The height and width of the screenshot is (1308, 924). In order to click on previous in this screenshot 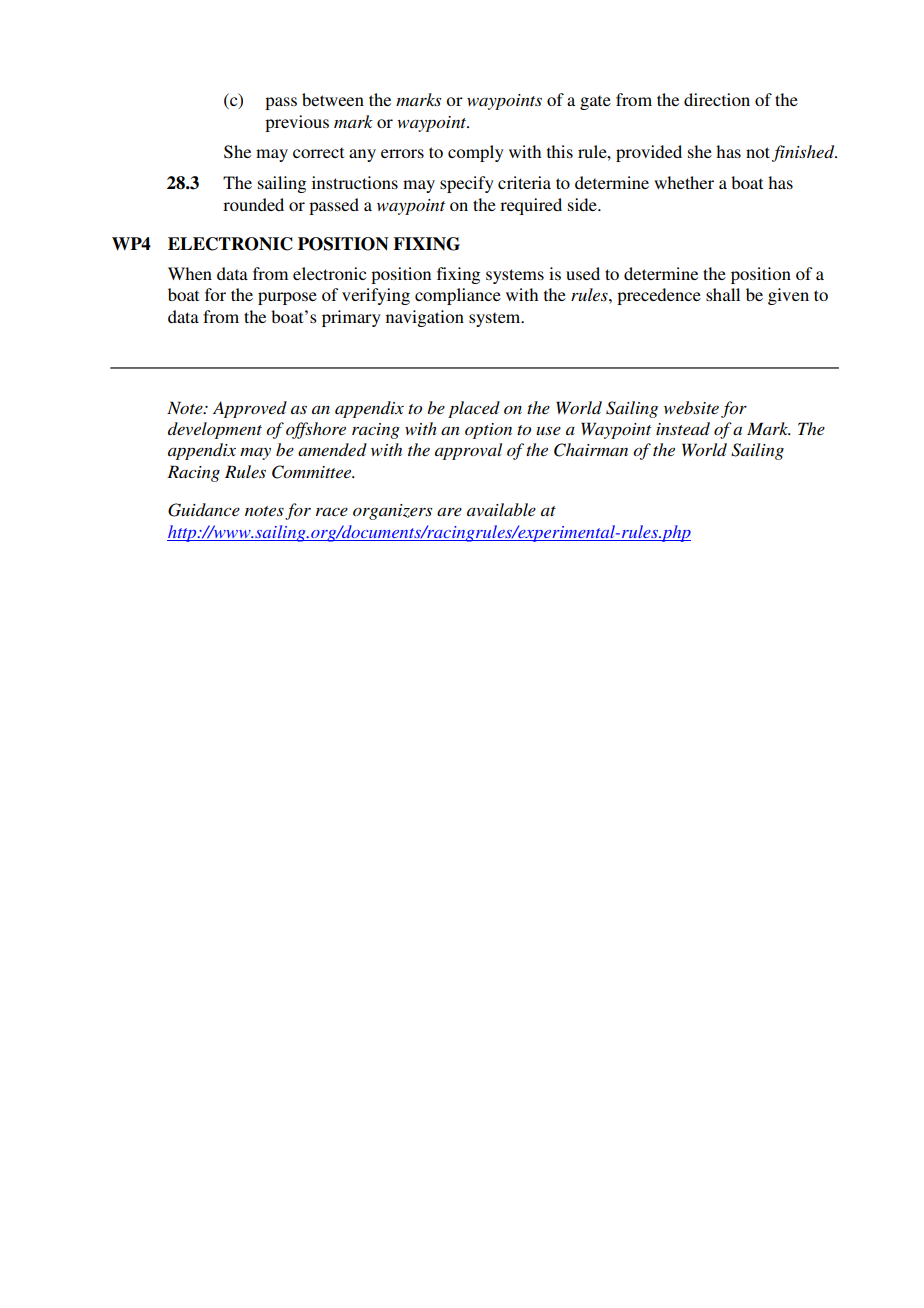, I will do `click(297, 123)`.
